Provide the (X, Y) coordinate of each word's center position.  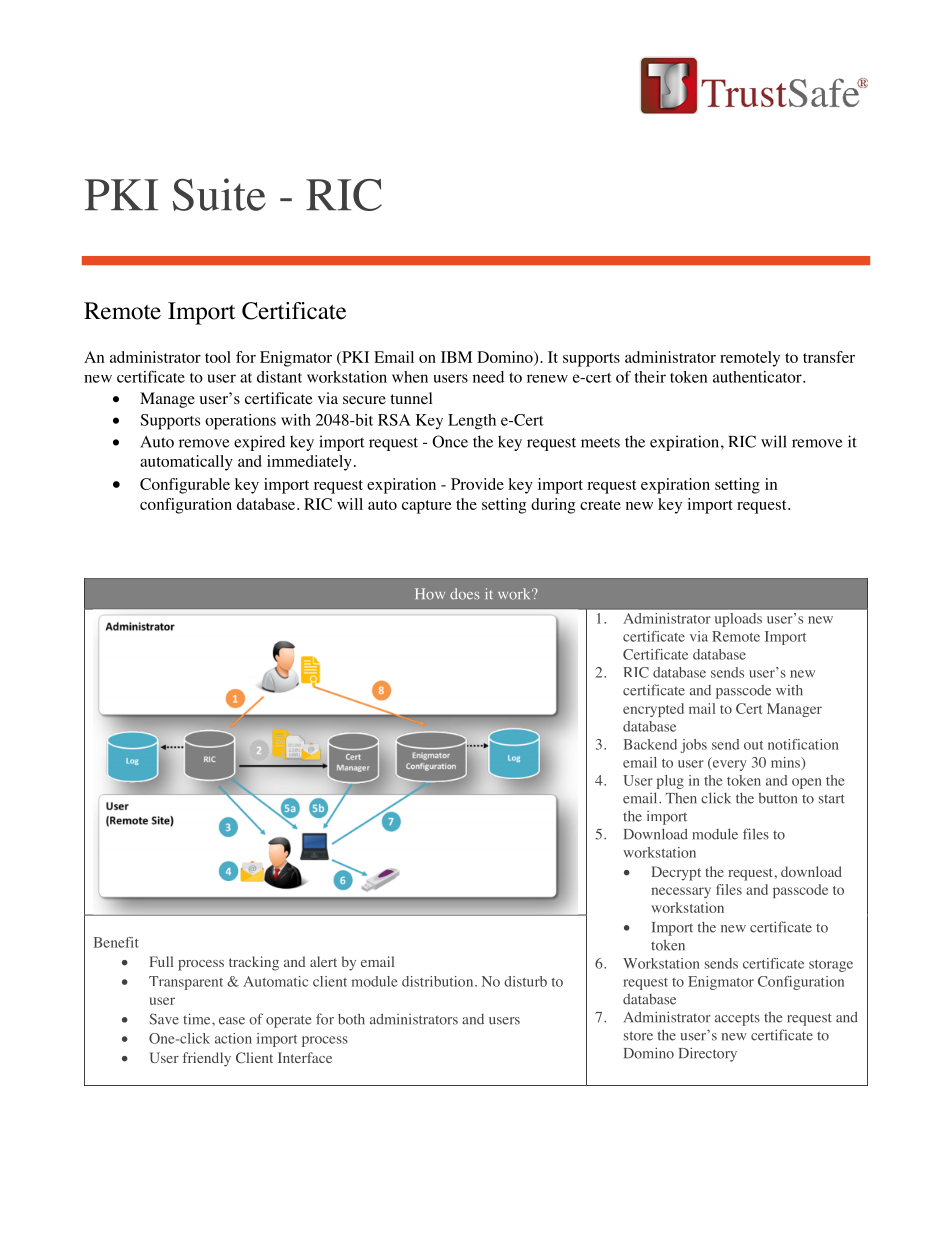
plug (670, 782)
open (807, 783)
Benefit (116, 942)
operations (240, 422)
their (650, 377)
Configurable (185, 486)
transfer (829, 357)
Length (472, 422)
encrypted (653, 710)
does (465, 594)
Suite (219, 194)
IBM (456, 357)
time (198, 1019)
